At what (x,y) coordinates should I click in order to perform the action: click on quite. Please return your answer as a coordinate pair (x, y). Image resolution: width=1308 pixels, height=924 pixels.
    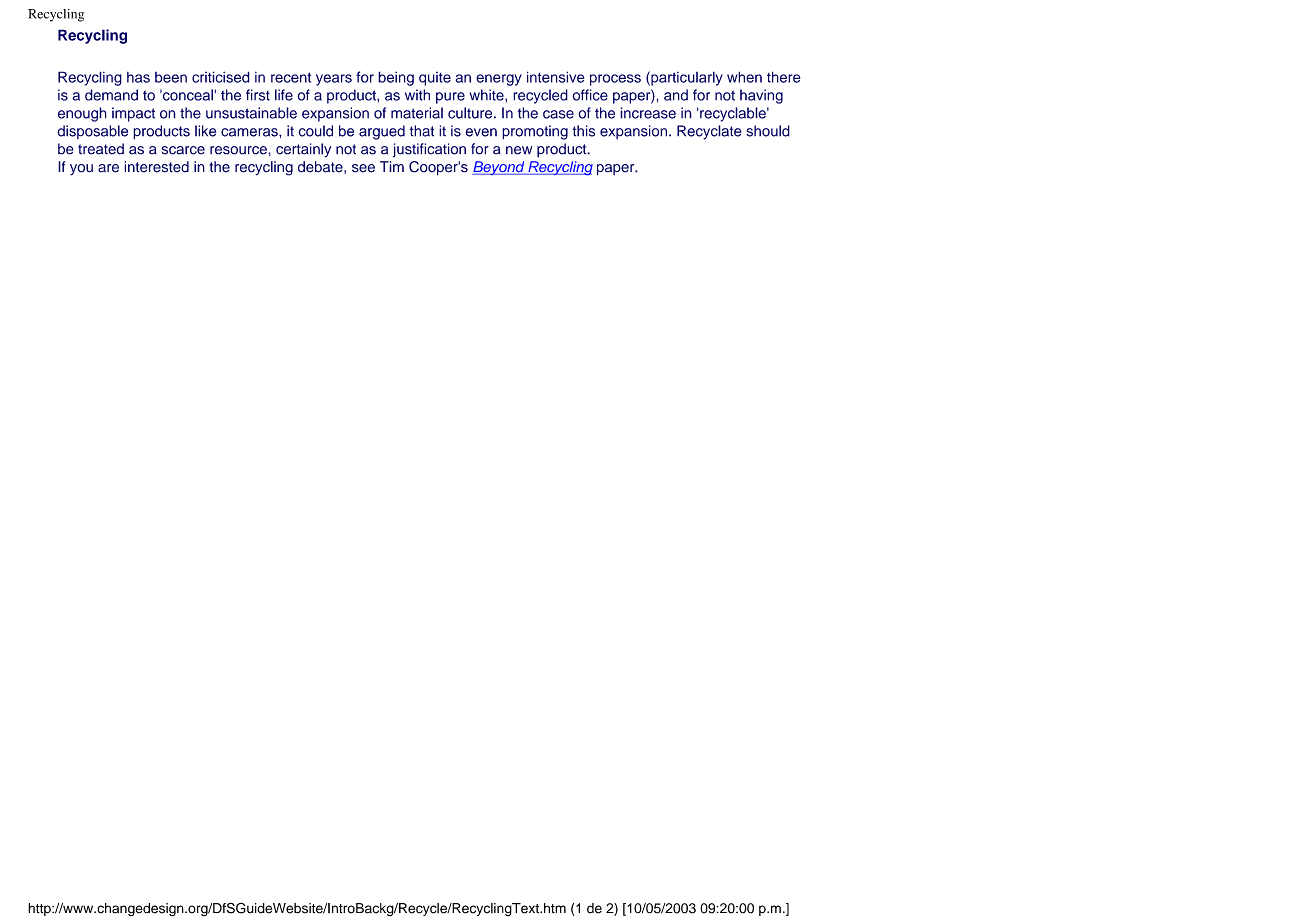
    Looking at the image, I should click on (435, 79).
